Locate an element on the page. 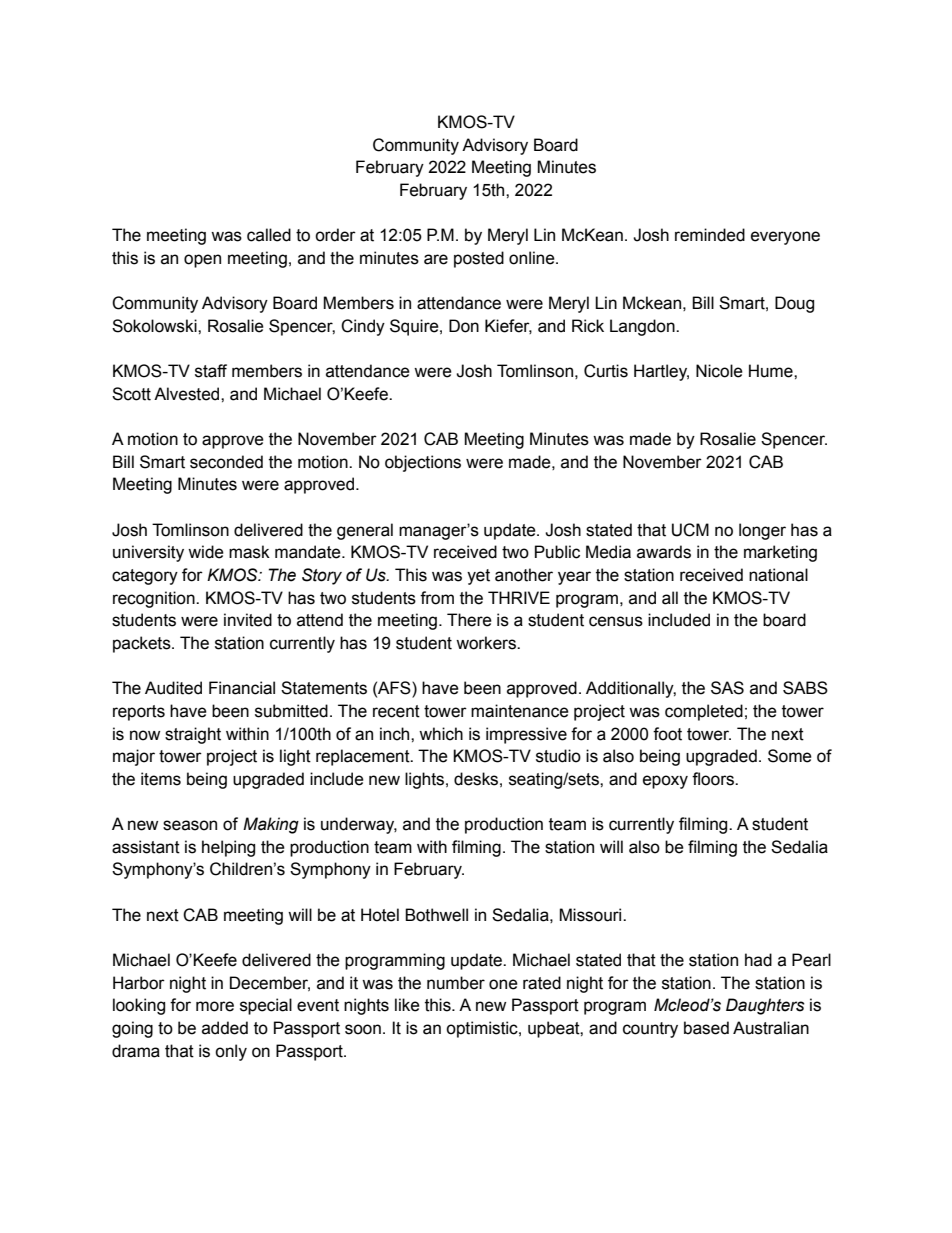 The height and width of the document is (1233, 952). floors is located at coordinates (714, 779).
